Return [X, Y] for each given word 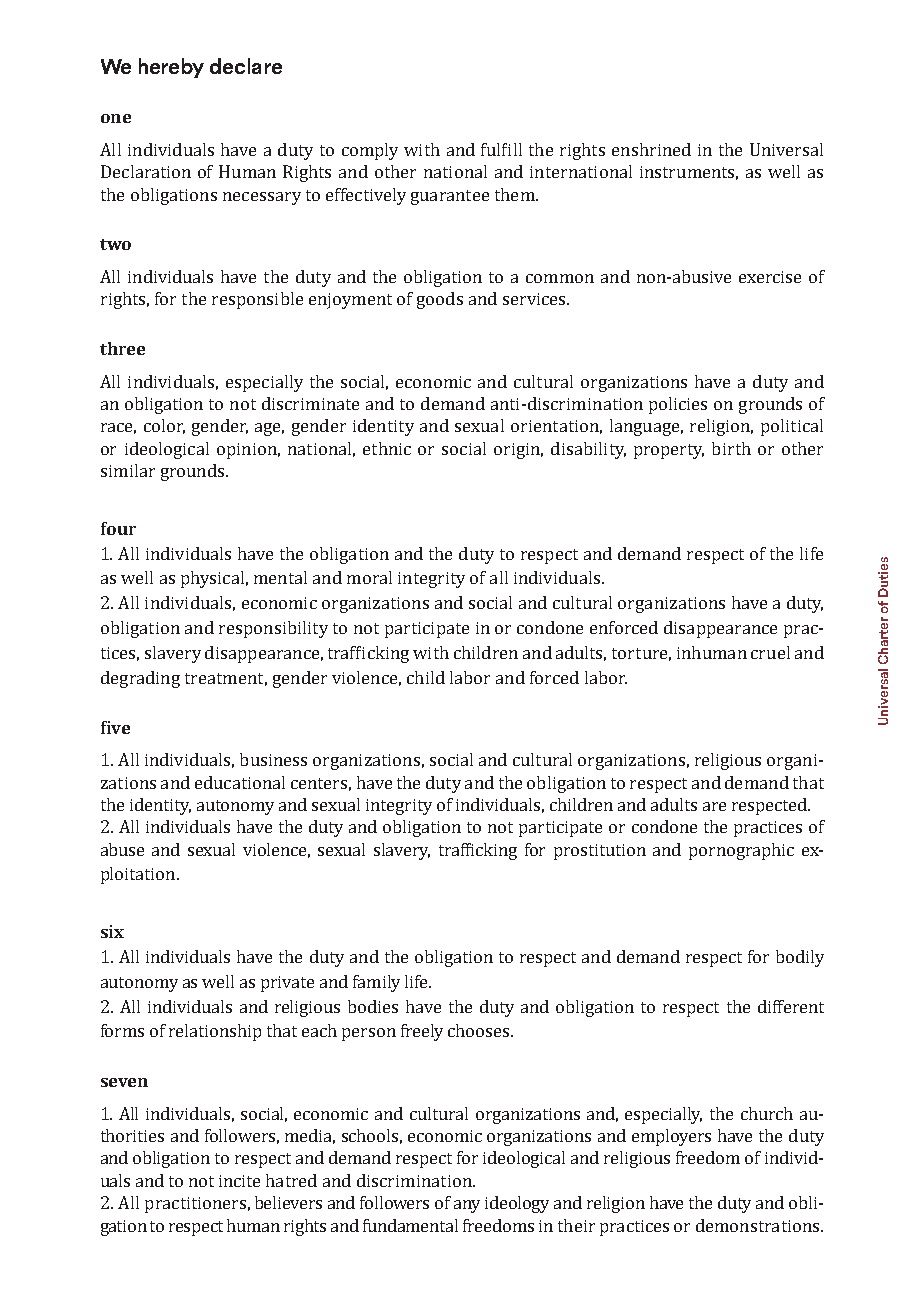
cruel [770, 652]
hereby [171, 68]
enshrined [651, 149]
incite [239, 1181]
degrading [140, 679]
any [467, 1206]
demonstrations [759, 1225]
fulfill [501, 149]
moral [369, 577]
